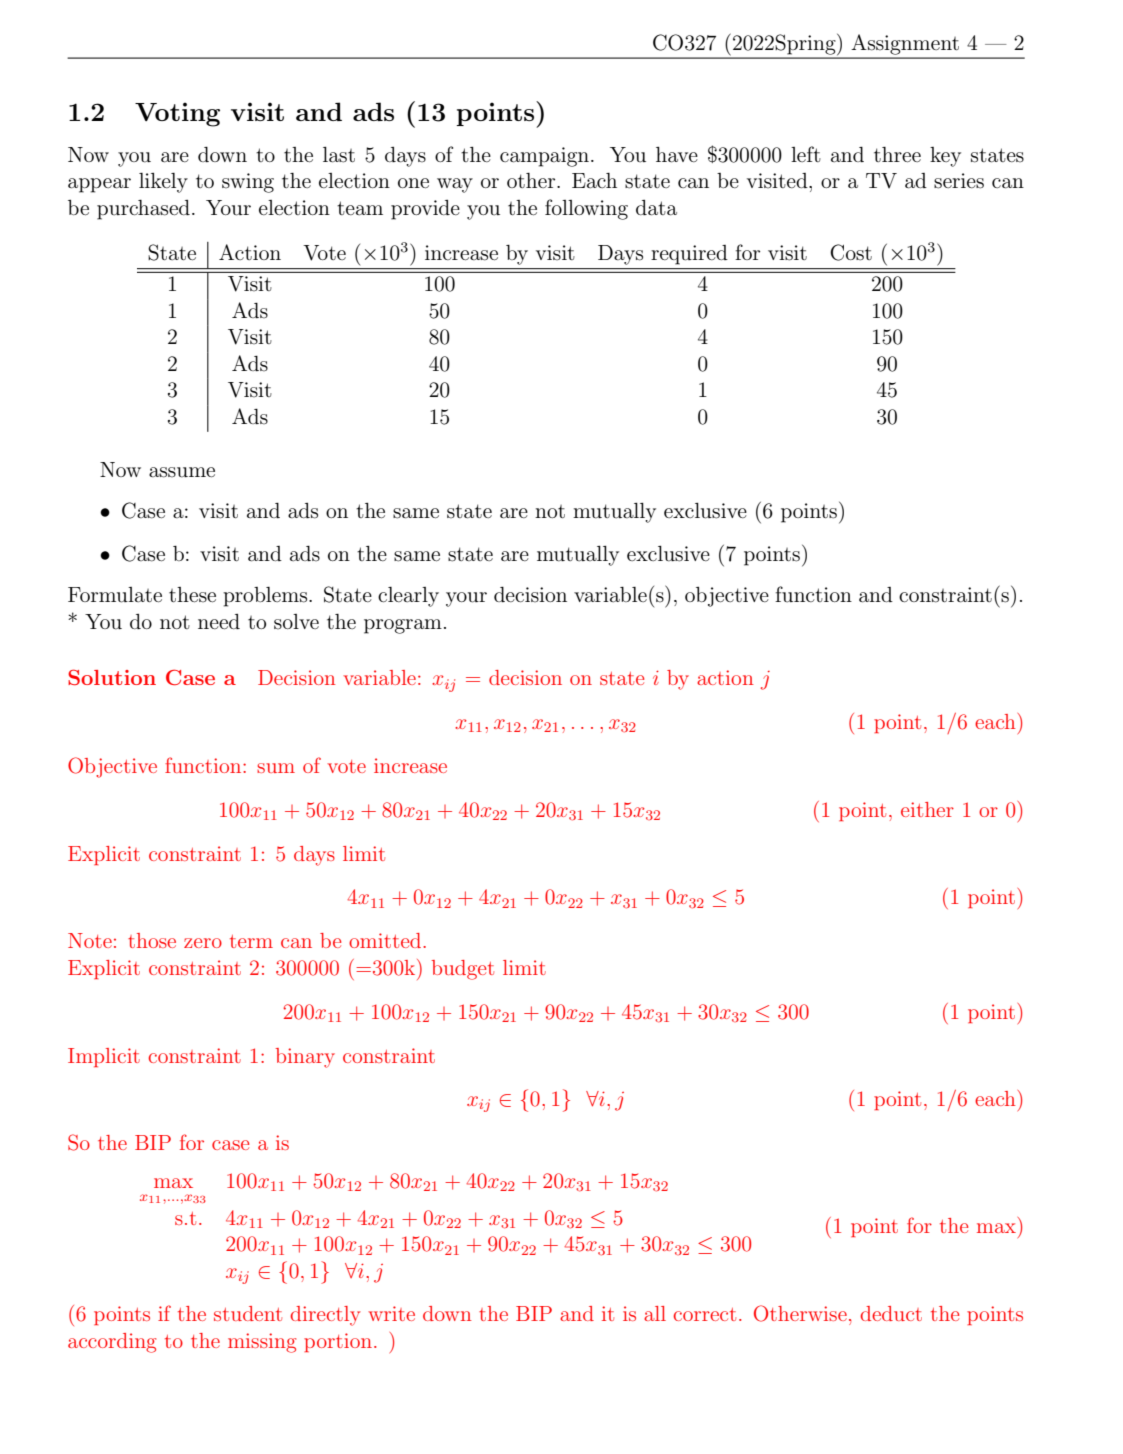 This image has width=1123, height=1454. I want to click on deduct, so click(891, 1313).
